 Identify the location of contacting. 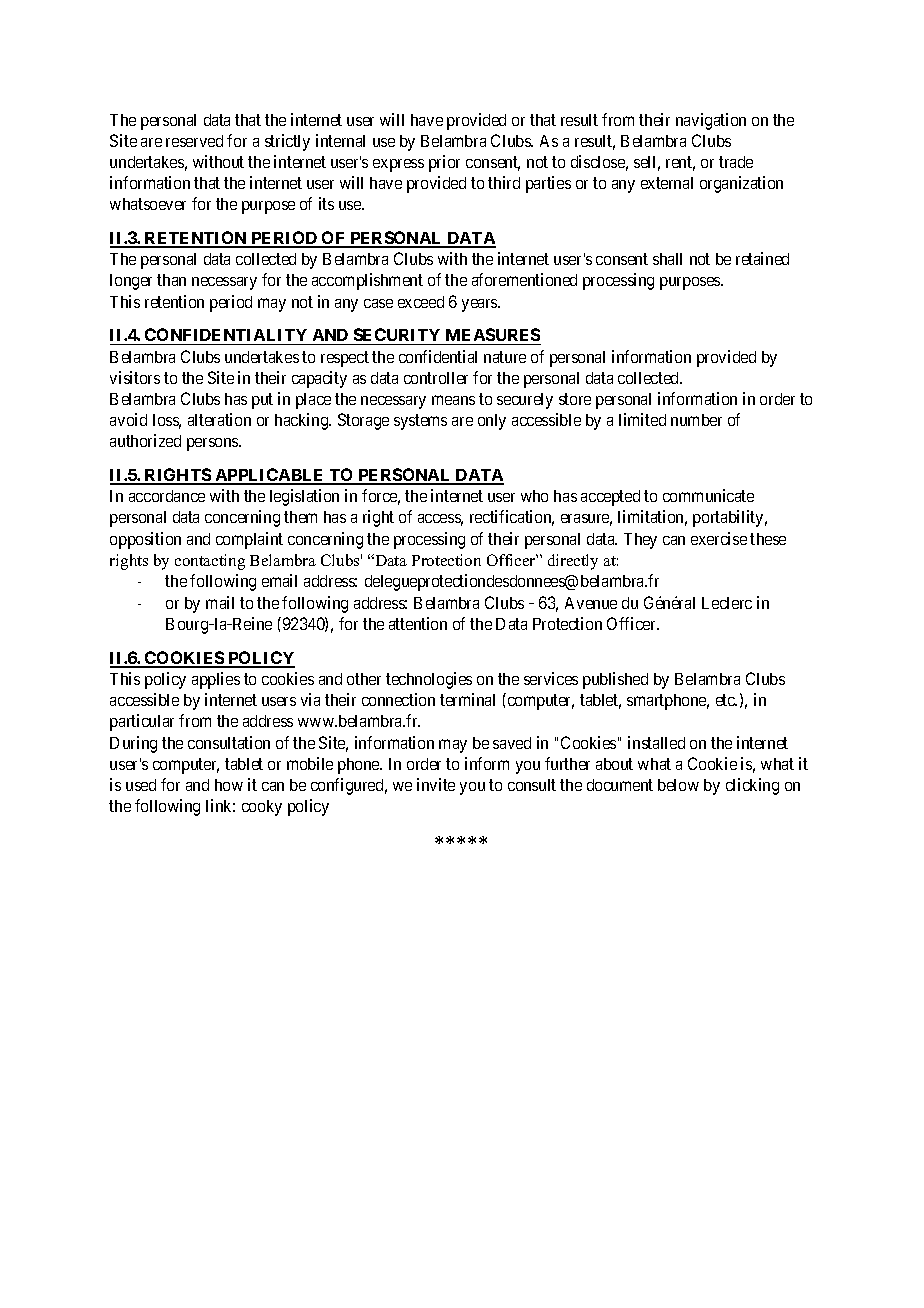
(210, 562).
